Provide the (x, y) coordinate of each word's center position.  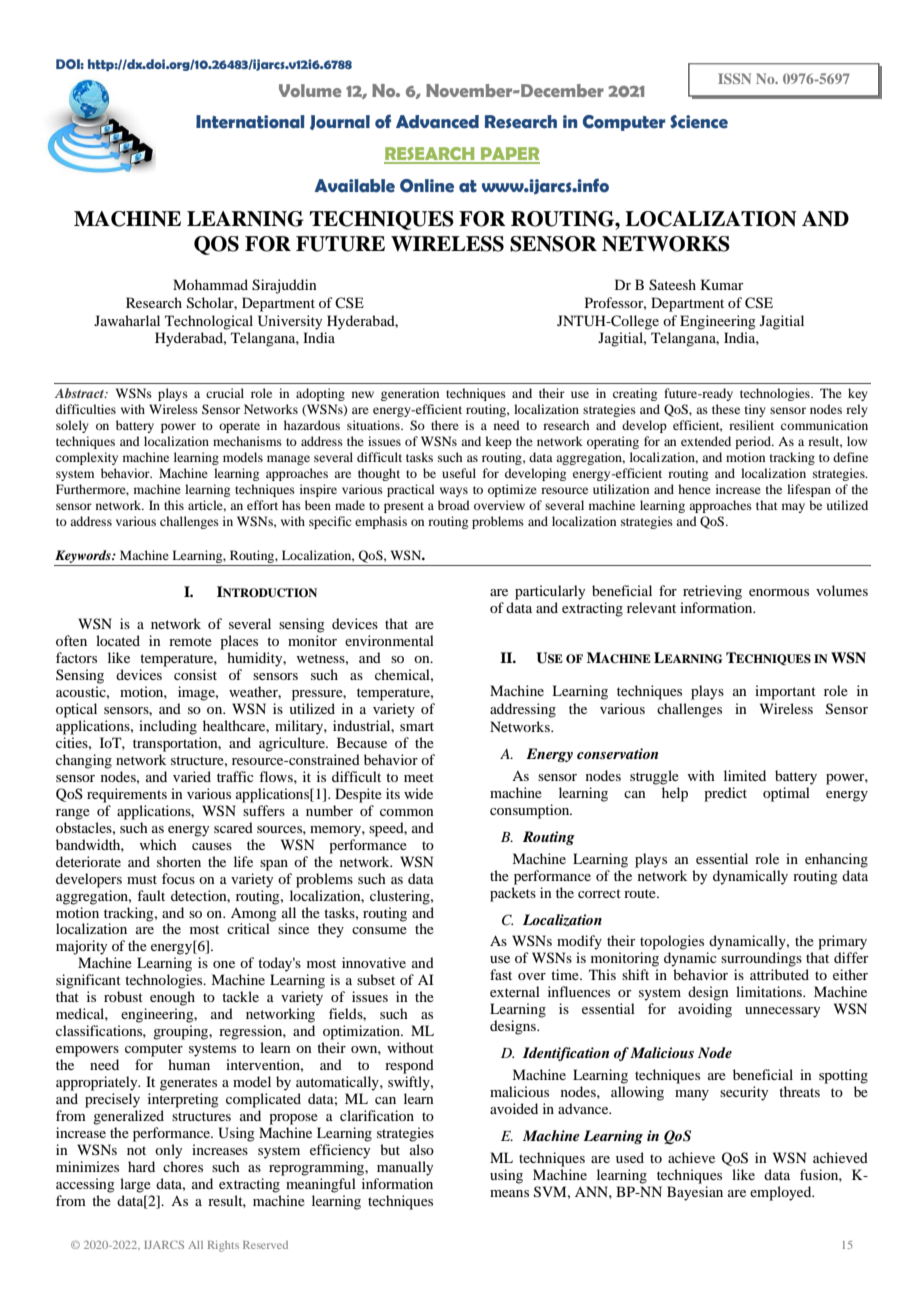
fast (501, 974)
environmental (389, 640)
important (785, 692)
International (250, 122)
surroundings (761, 959)
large (135, 1185)
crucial (225, 393)
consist (195, 674)
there (445, 425)
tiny (755, 410)
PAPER (509, 155)
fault (151, 895)
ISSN (734, 78)
